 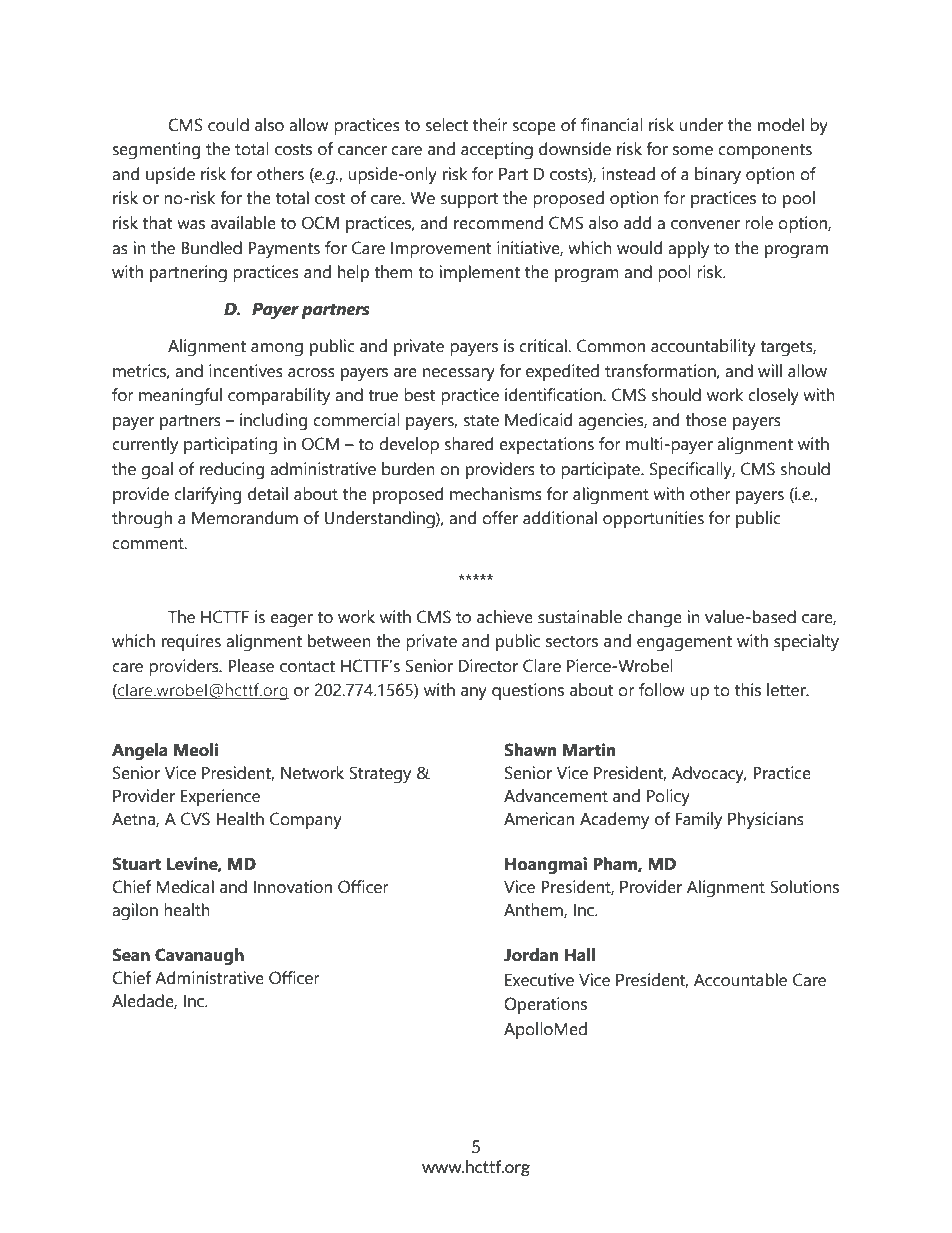 What do you see at coordinates (199, 957) in the screenshot?
I see `Cavanaugh` at bounding box center [199, 957].
